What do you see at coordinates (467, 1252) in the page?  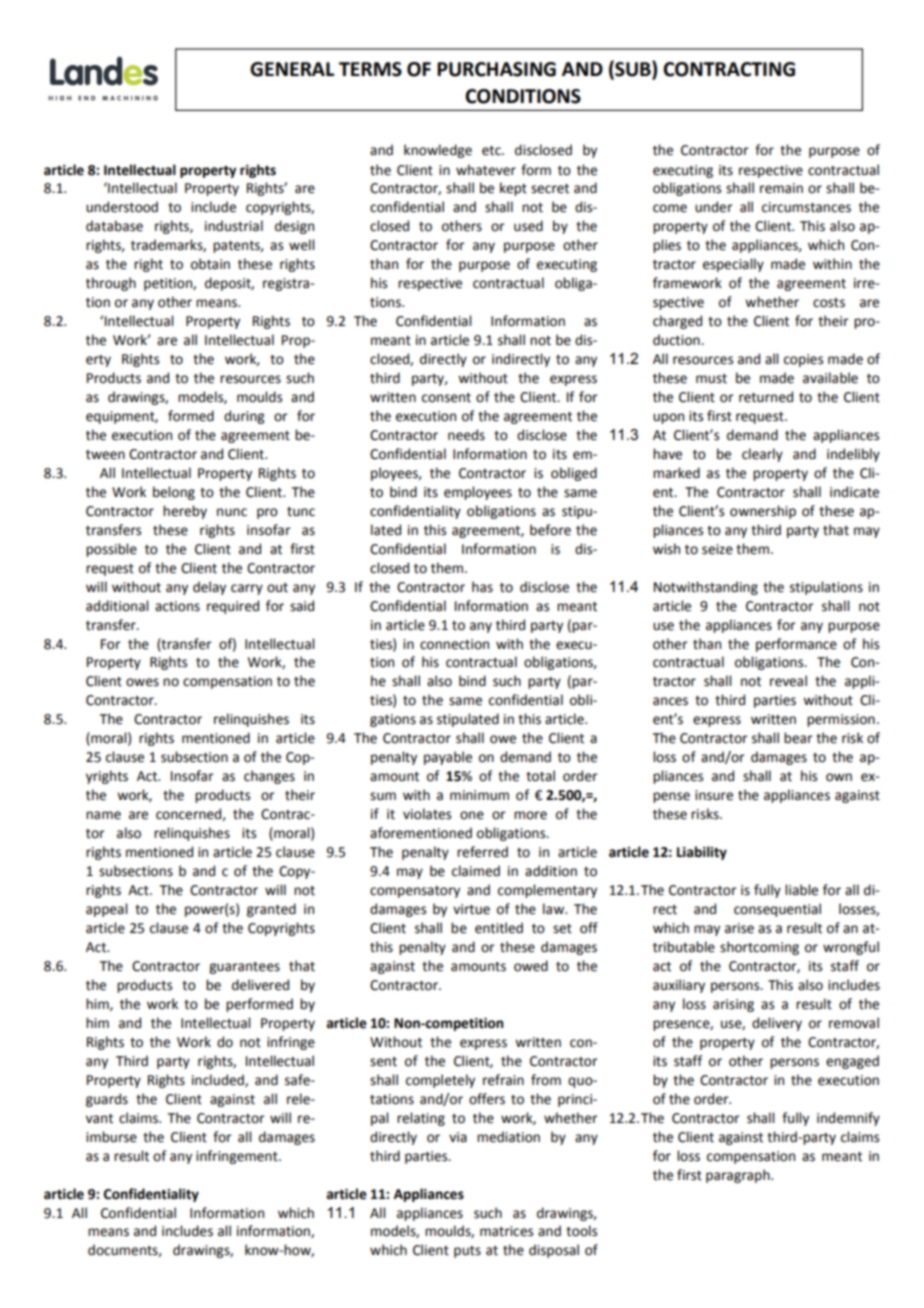 I see `puts` at bounding box center [467, 1252].
